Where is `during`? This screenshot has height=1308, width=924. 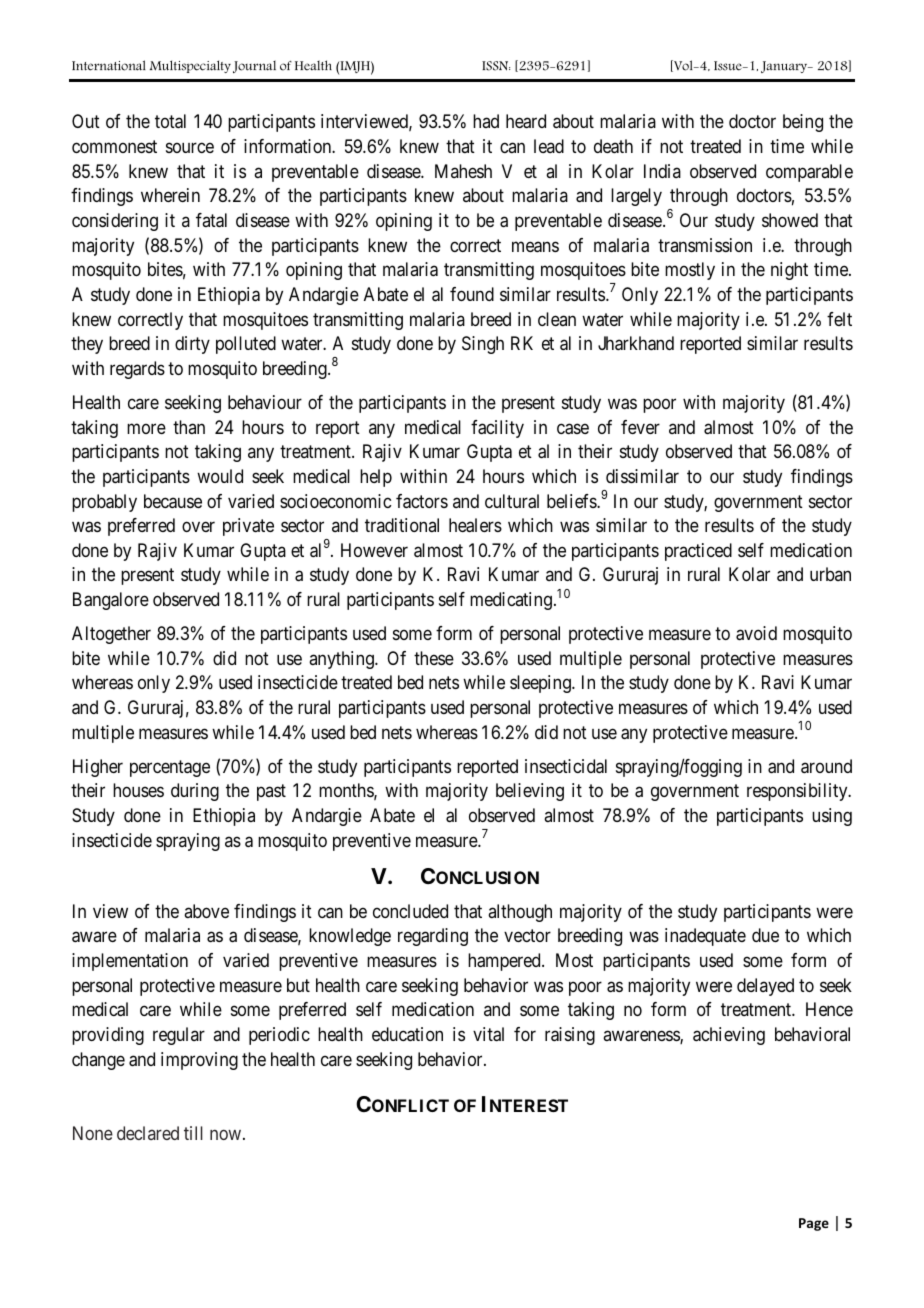 during is located at coordinates (195, 792).
